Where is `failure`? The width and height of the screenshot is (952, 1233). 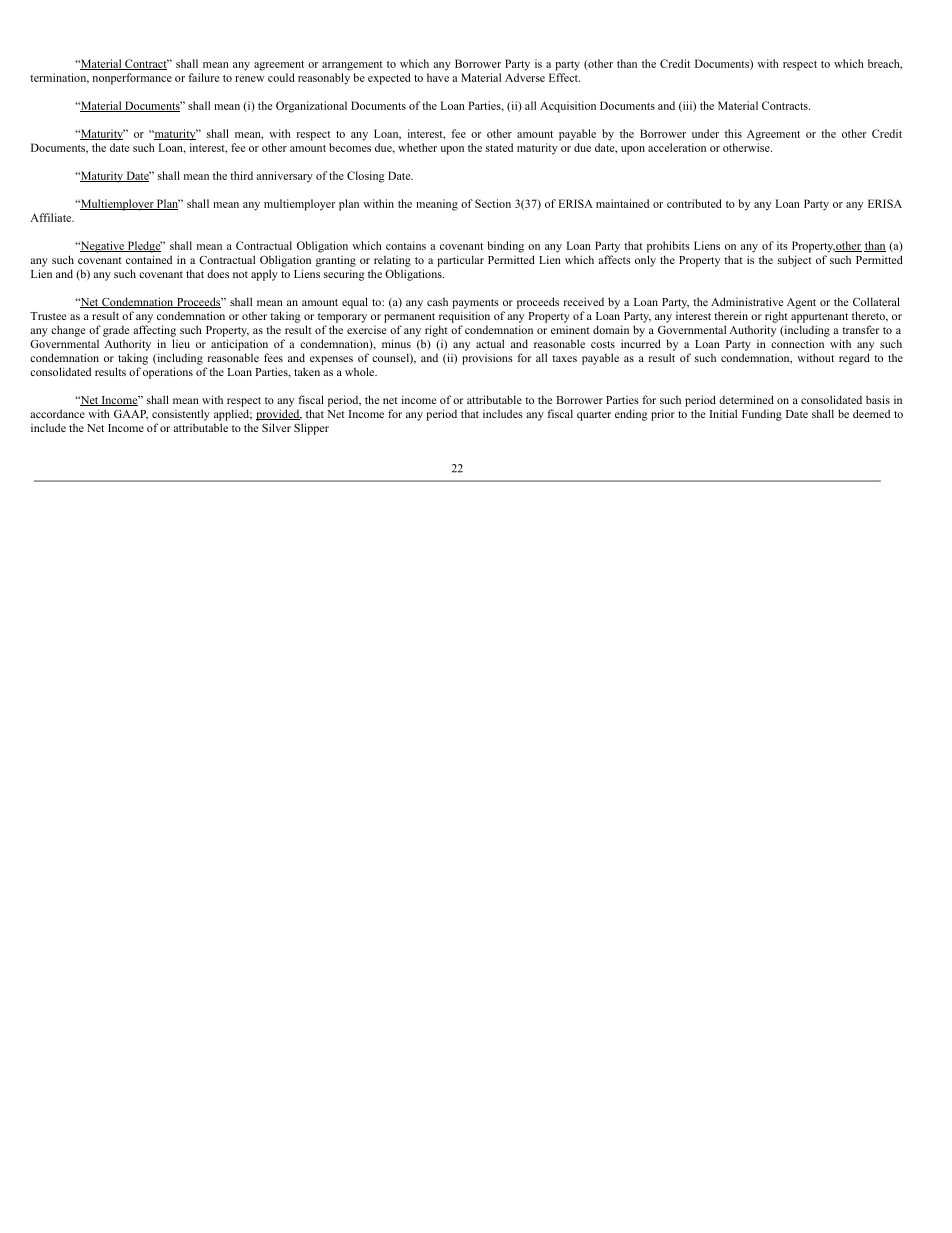 failure is located at coordinates (203, 77).
